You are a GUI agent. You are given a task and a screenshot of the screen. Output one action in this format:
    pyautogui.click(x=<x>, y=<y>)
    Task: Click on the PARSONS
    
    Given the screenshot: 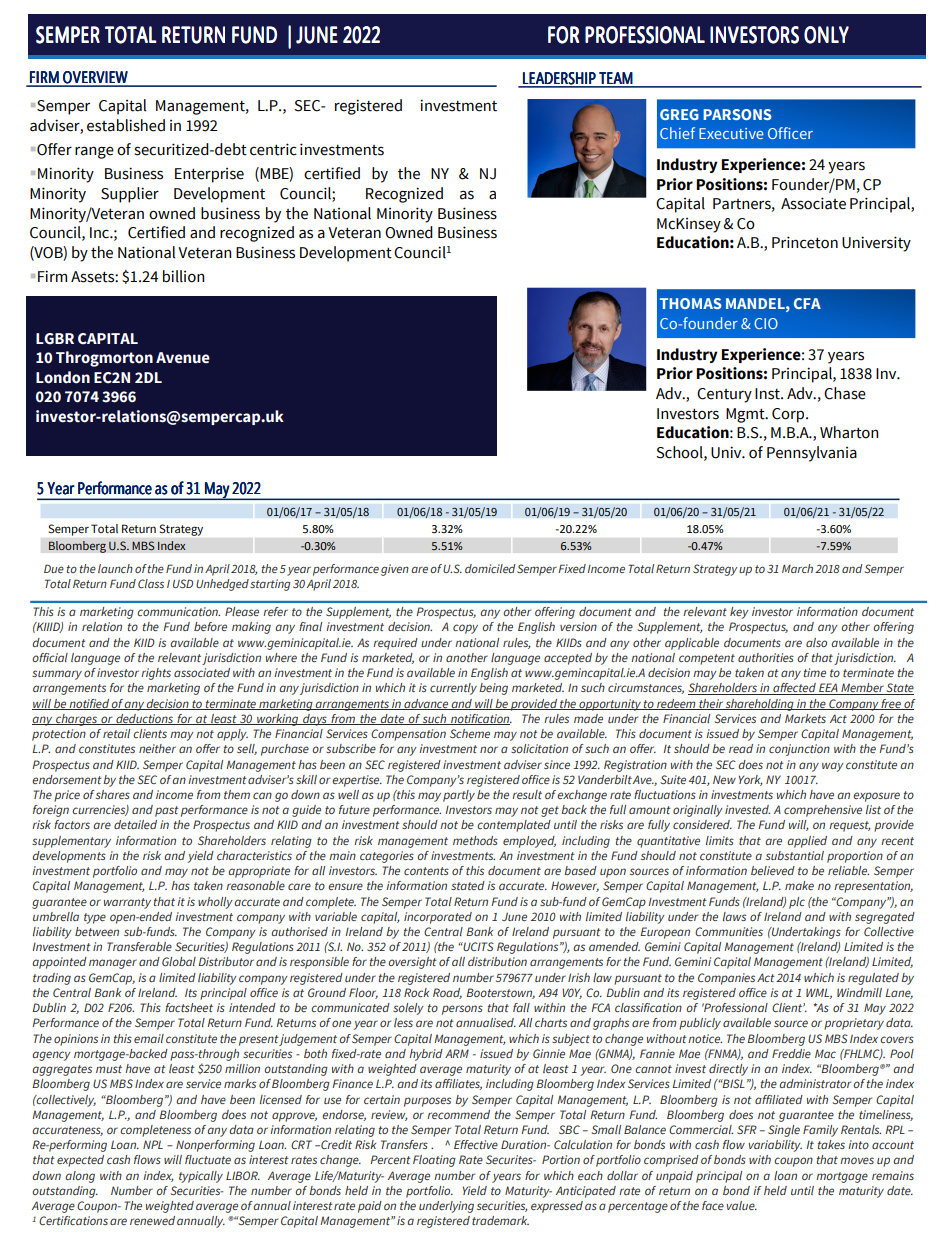 What is the action you would take?
    pyautogui.click(x=737, y=114)
